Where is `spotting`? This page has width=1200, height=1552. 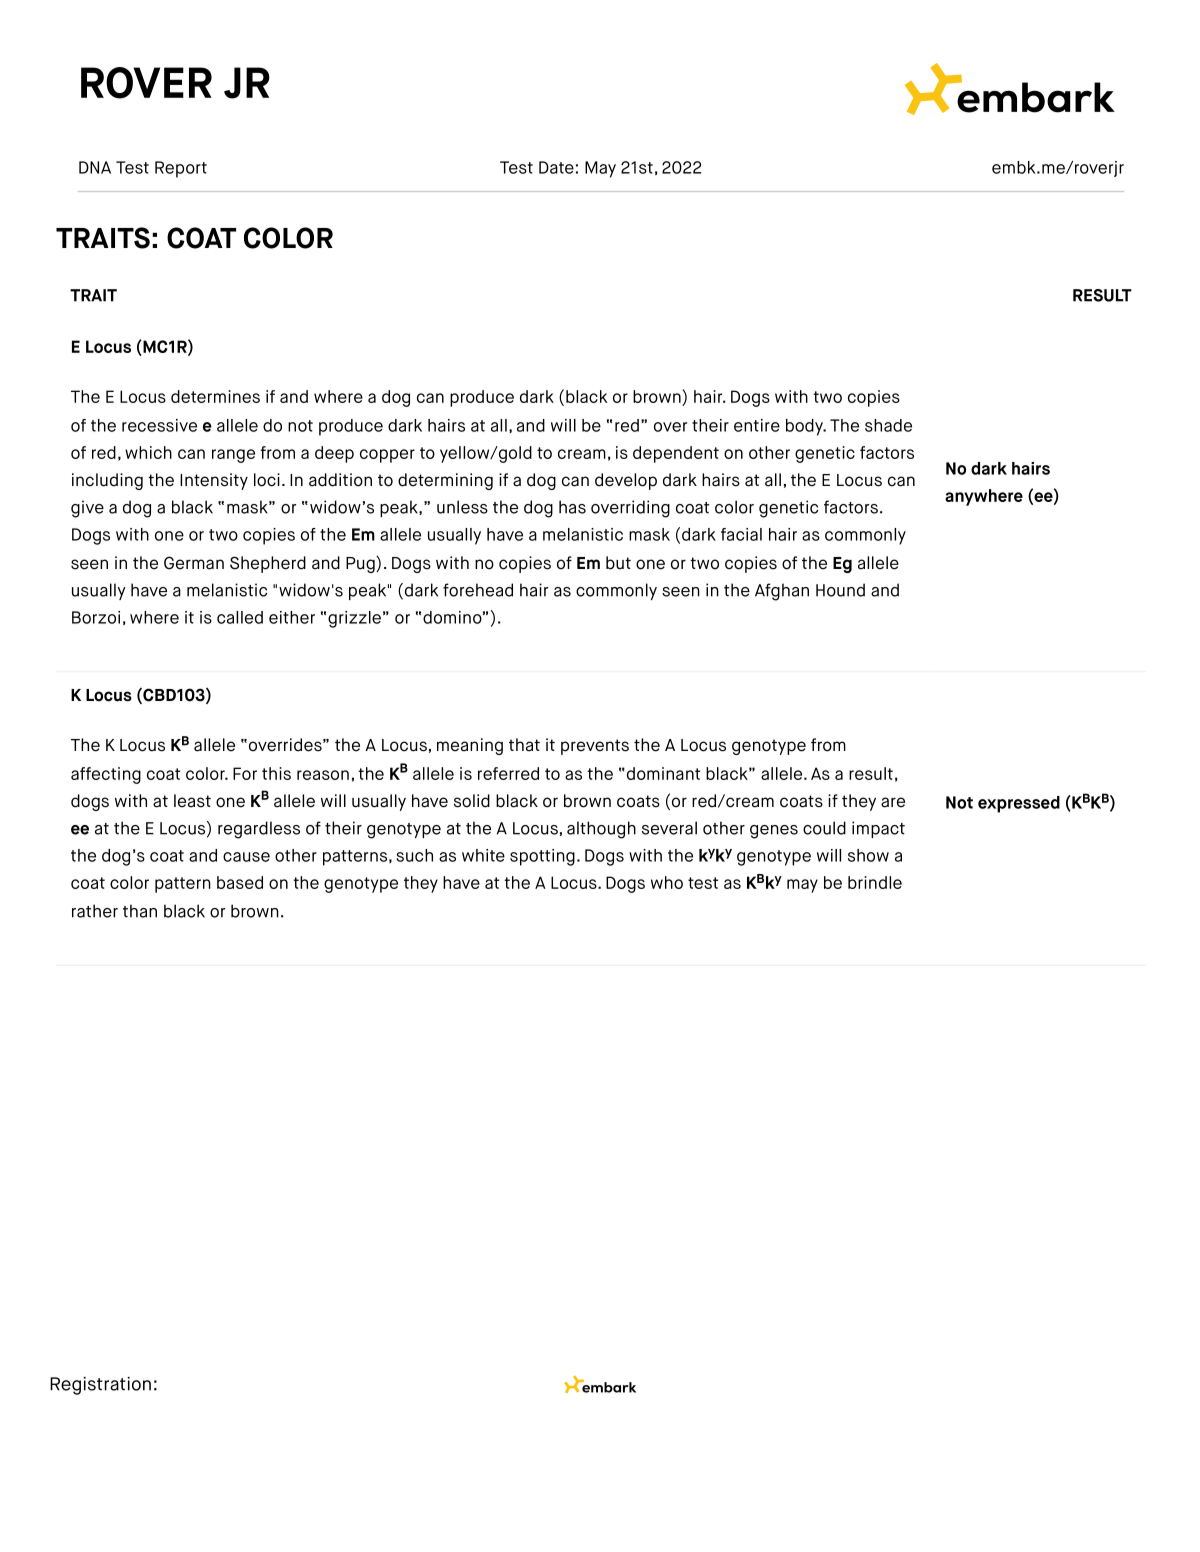 spotting is located at coordinates (542, 857).
